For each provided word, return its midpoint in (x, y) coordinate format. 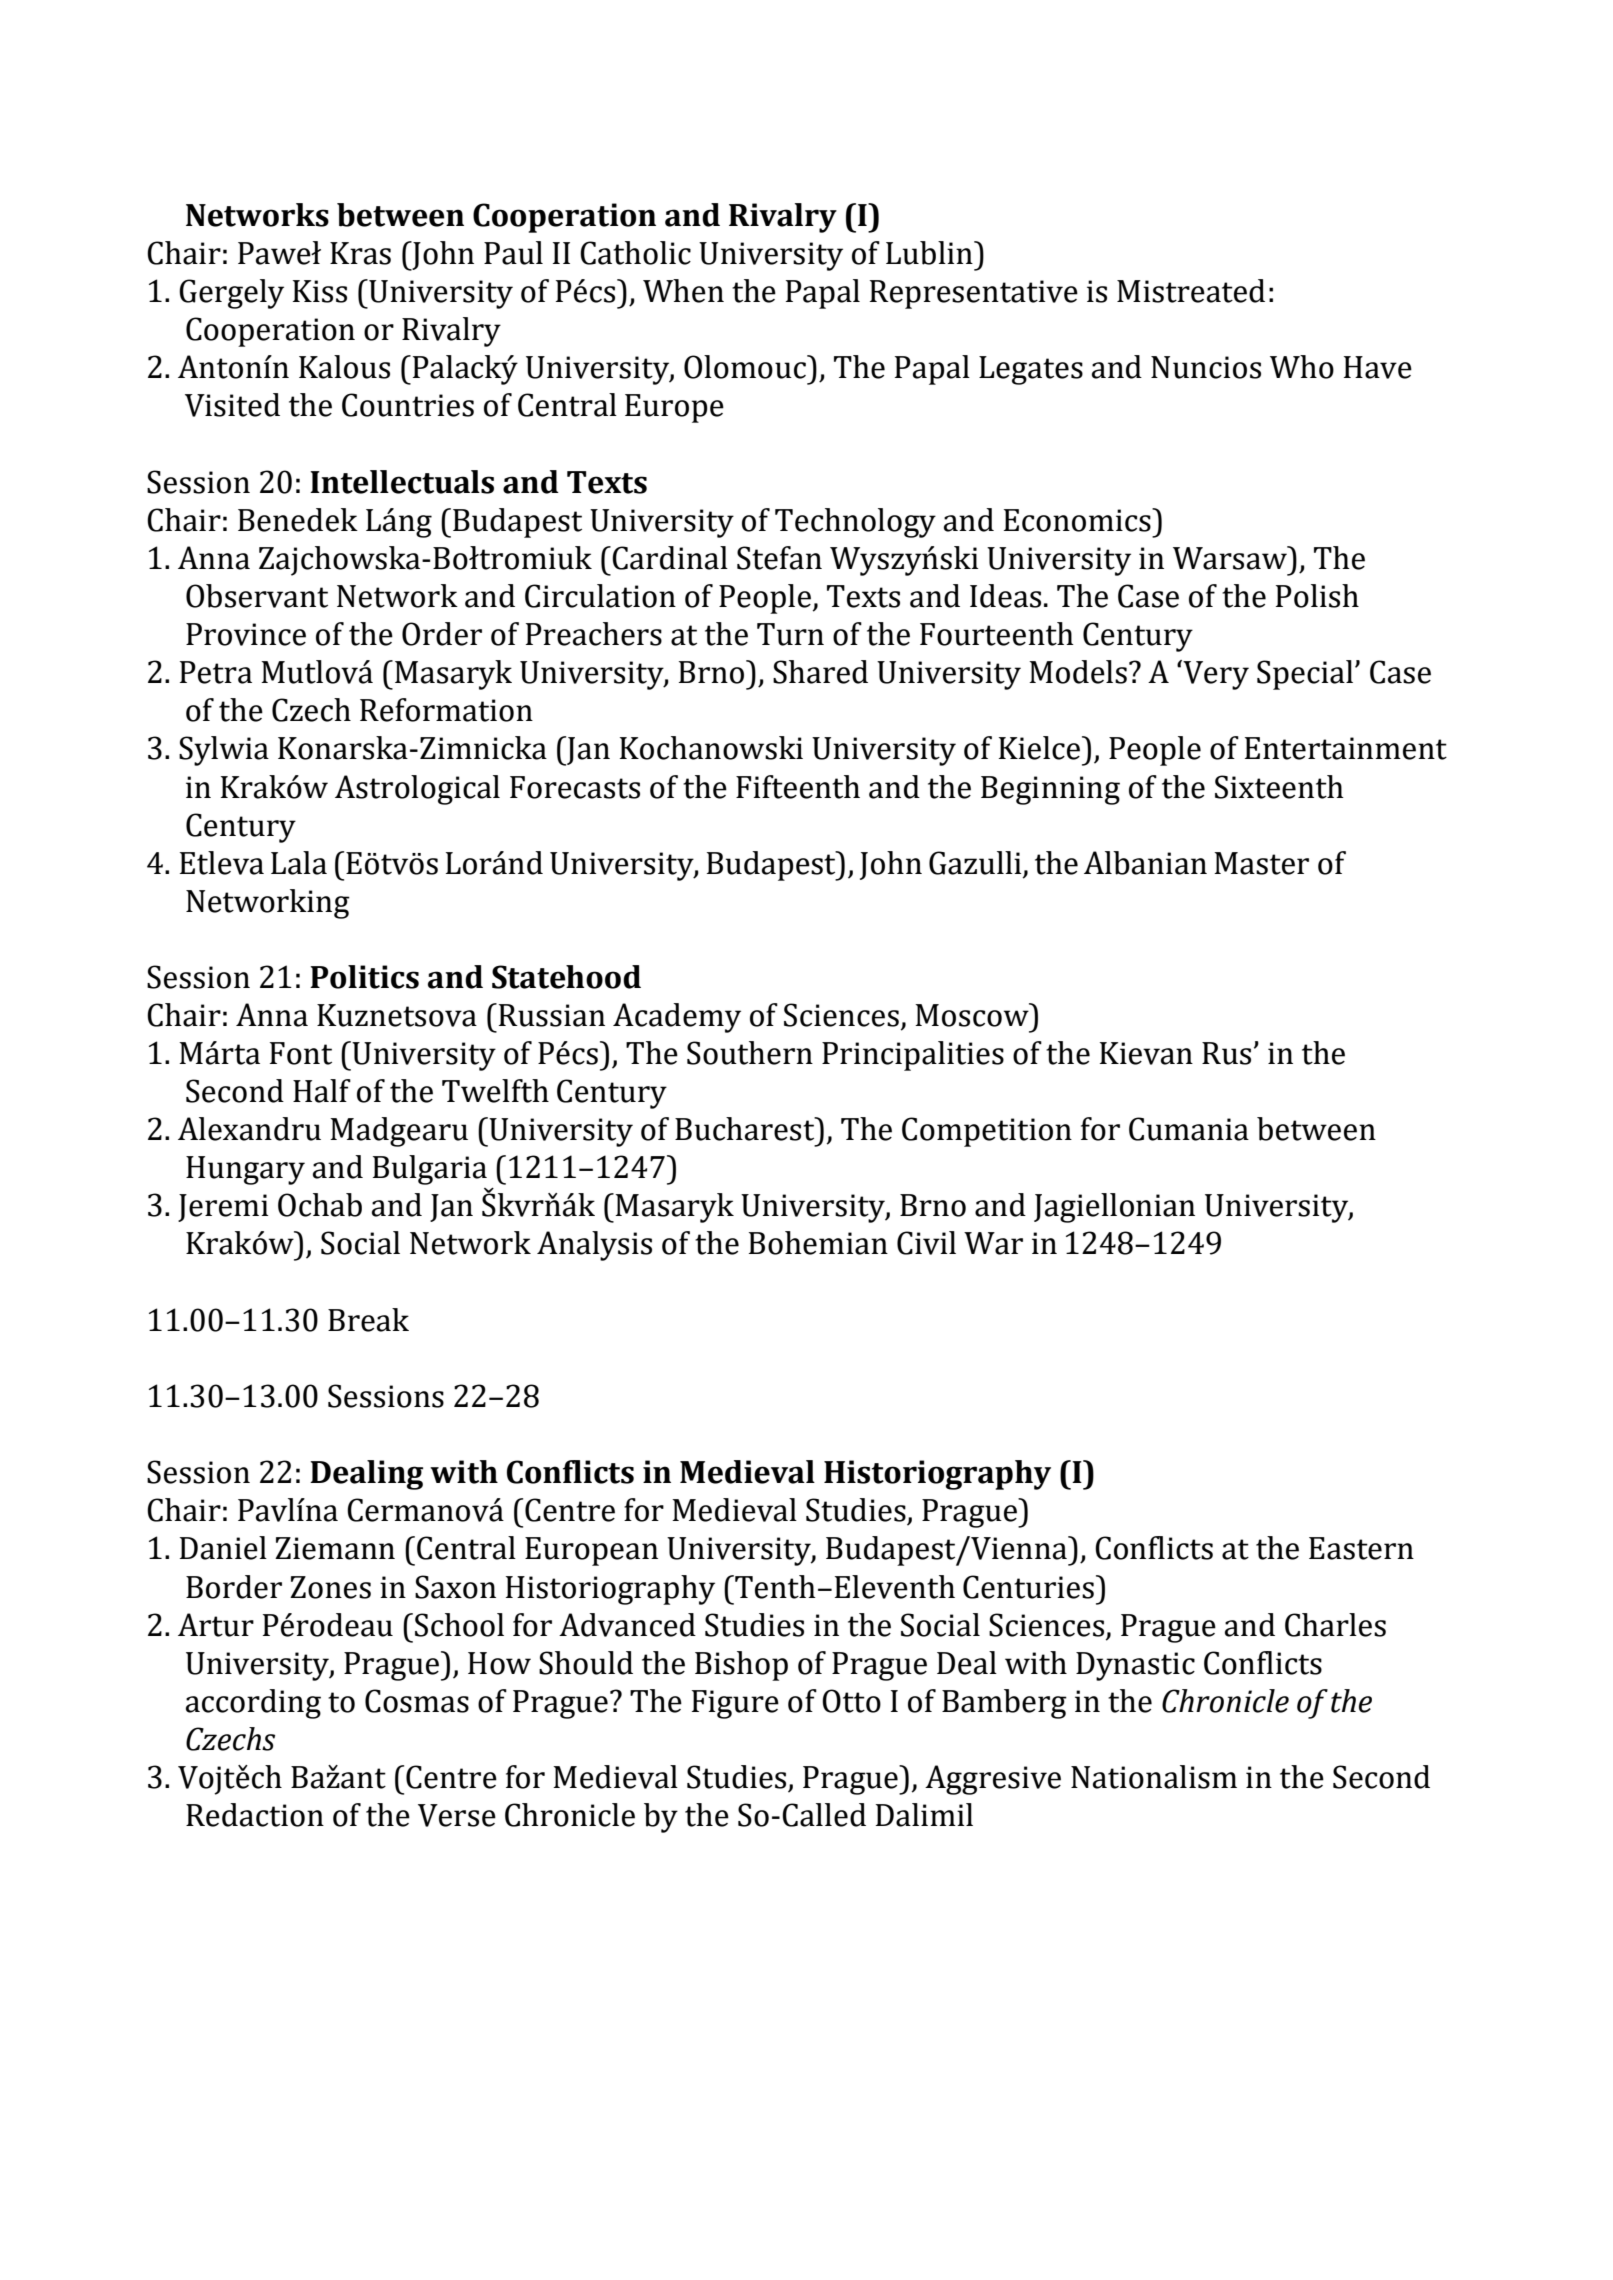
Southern (750, 1053)
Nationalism (1154, 1777)
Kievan (1146, 1053)
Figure (735, 1704)
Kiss (320, 291)
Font (301, 1053)
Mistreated (1191, 291)
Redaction (255, 1815)
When (683, 291)
